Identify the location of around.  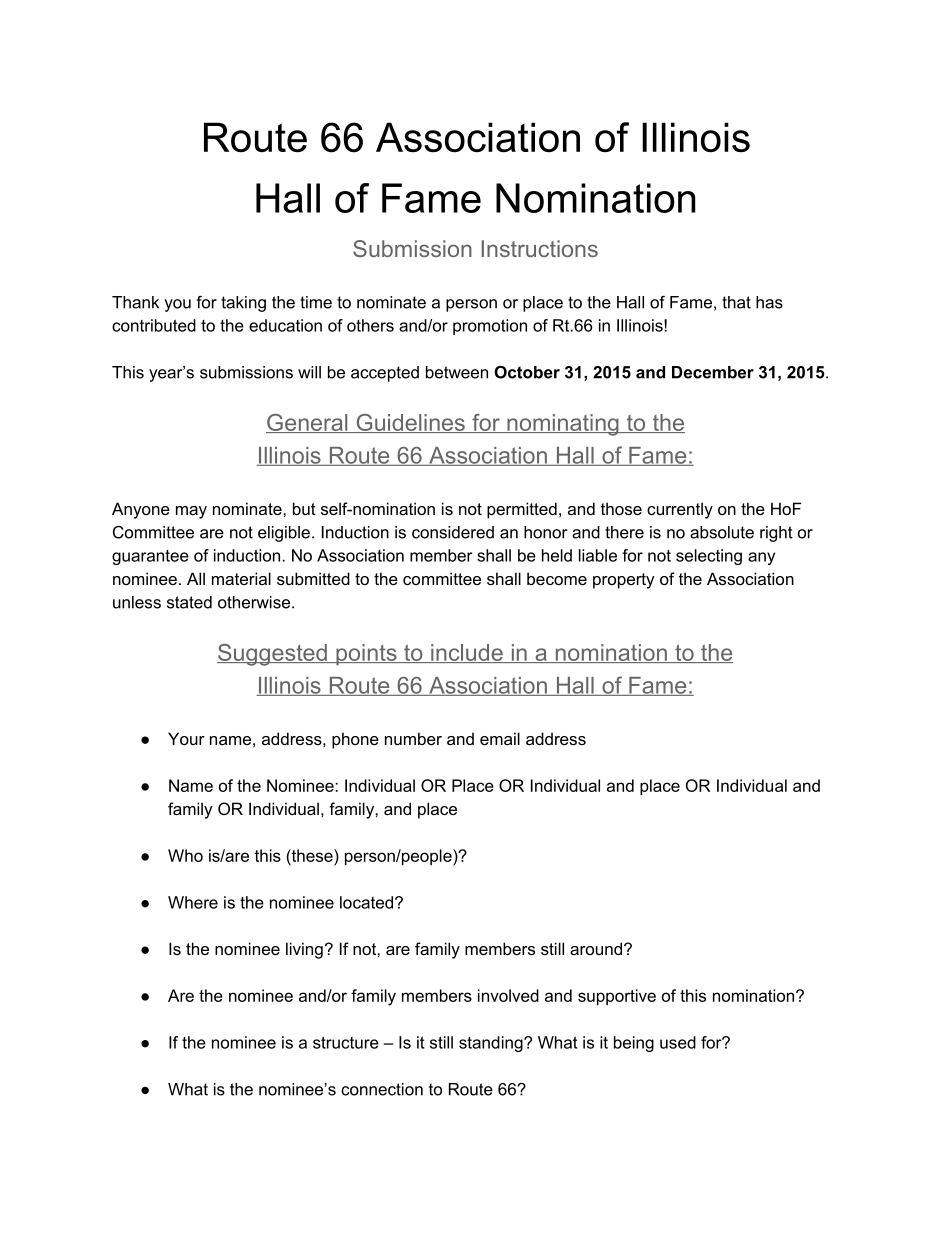
(596, 948).
